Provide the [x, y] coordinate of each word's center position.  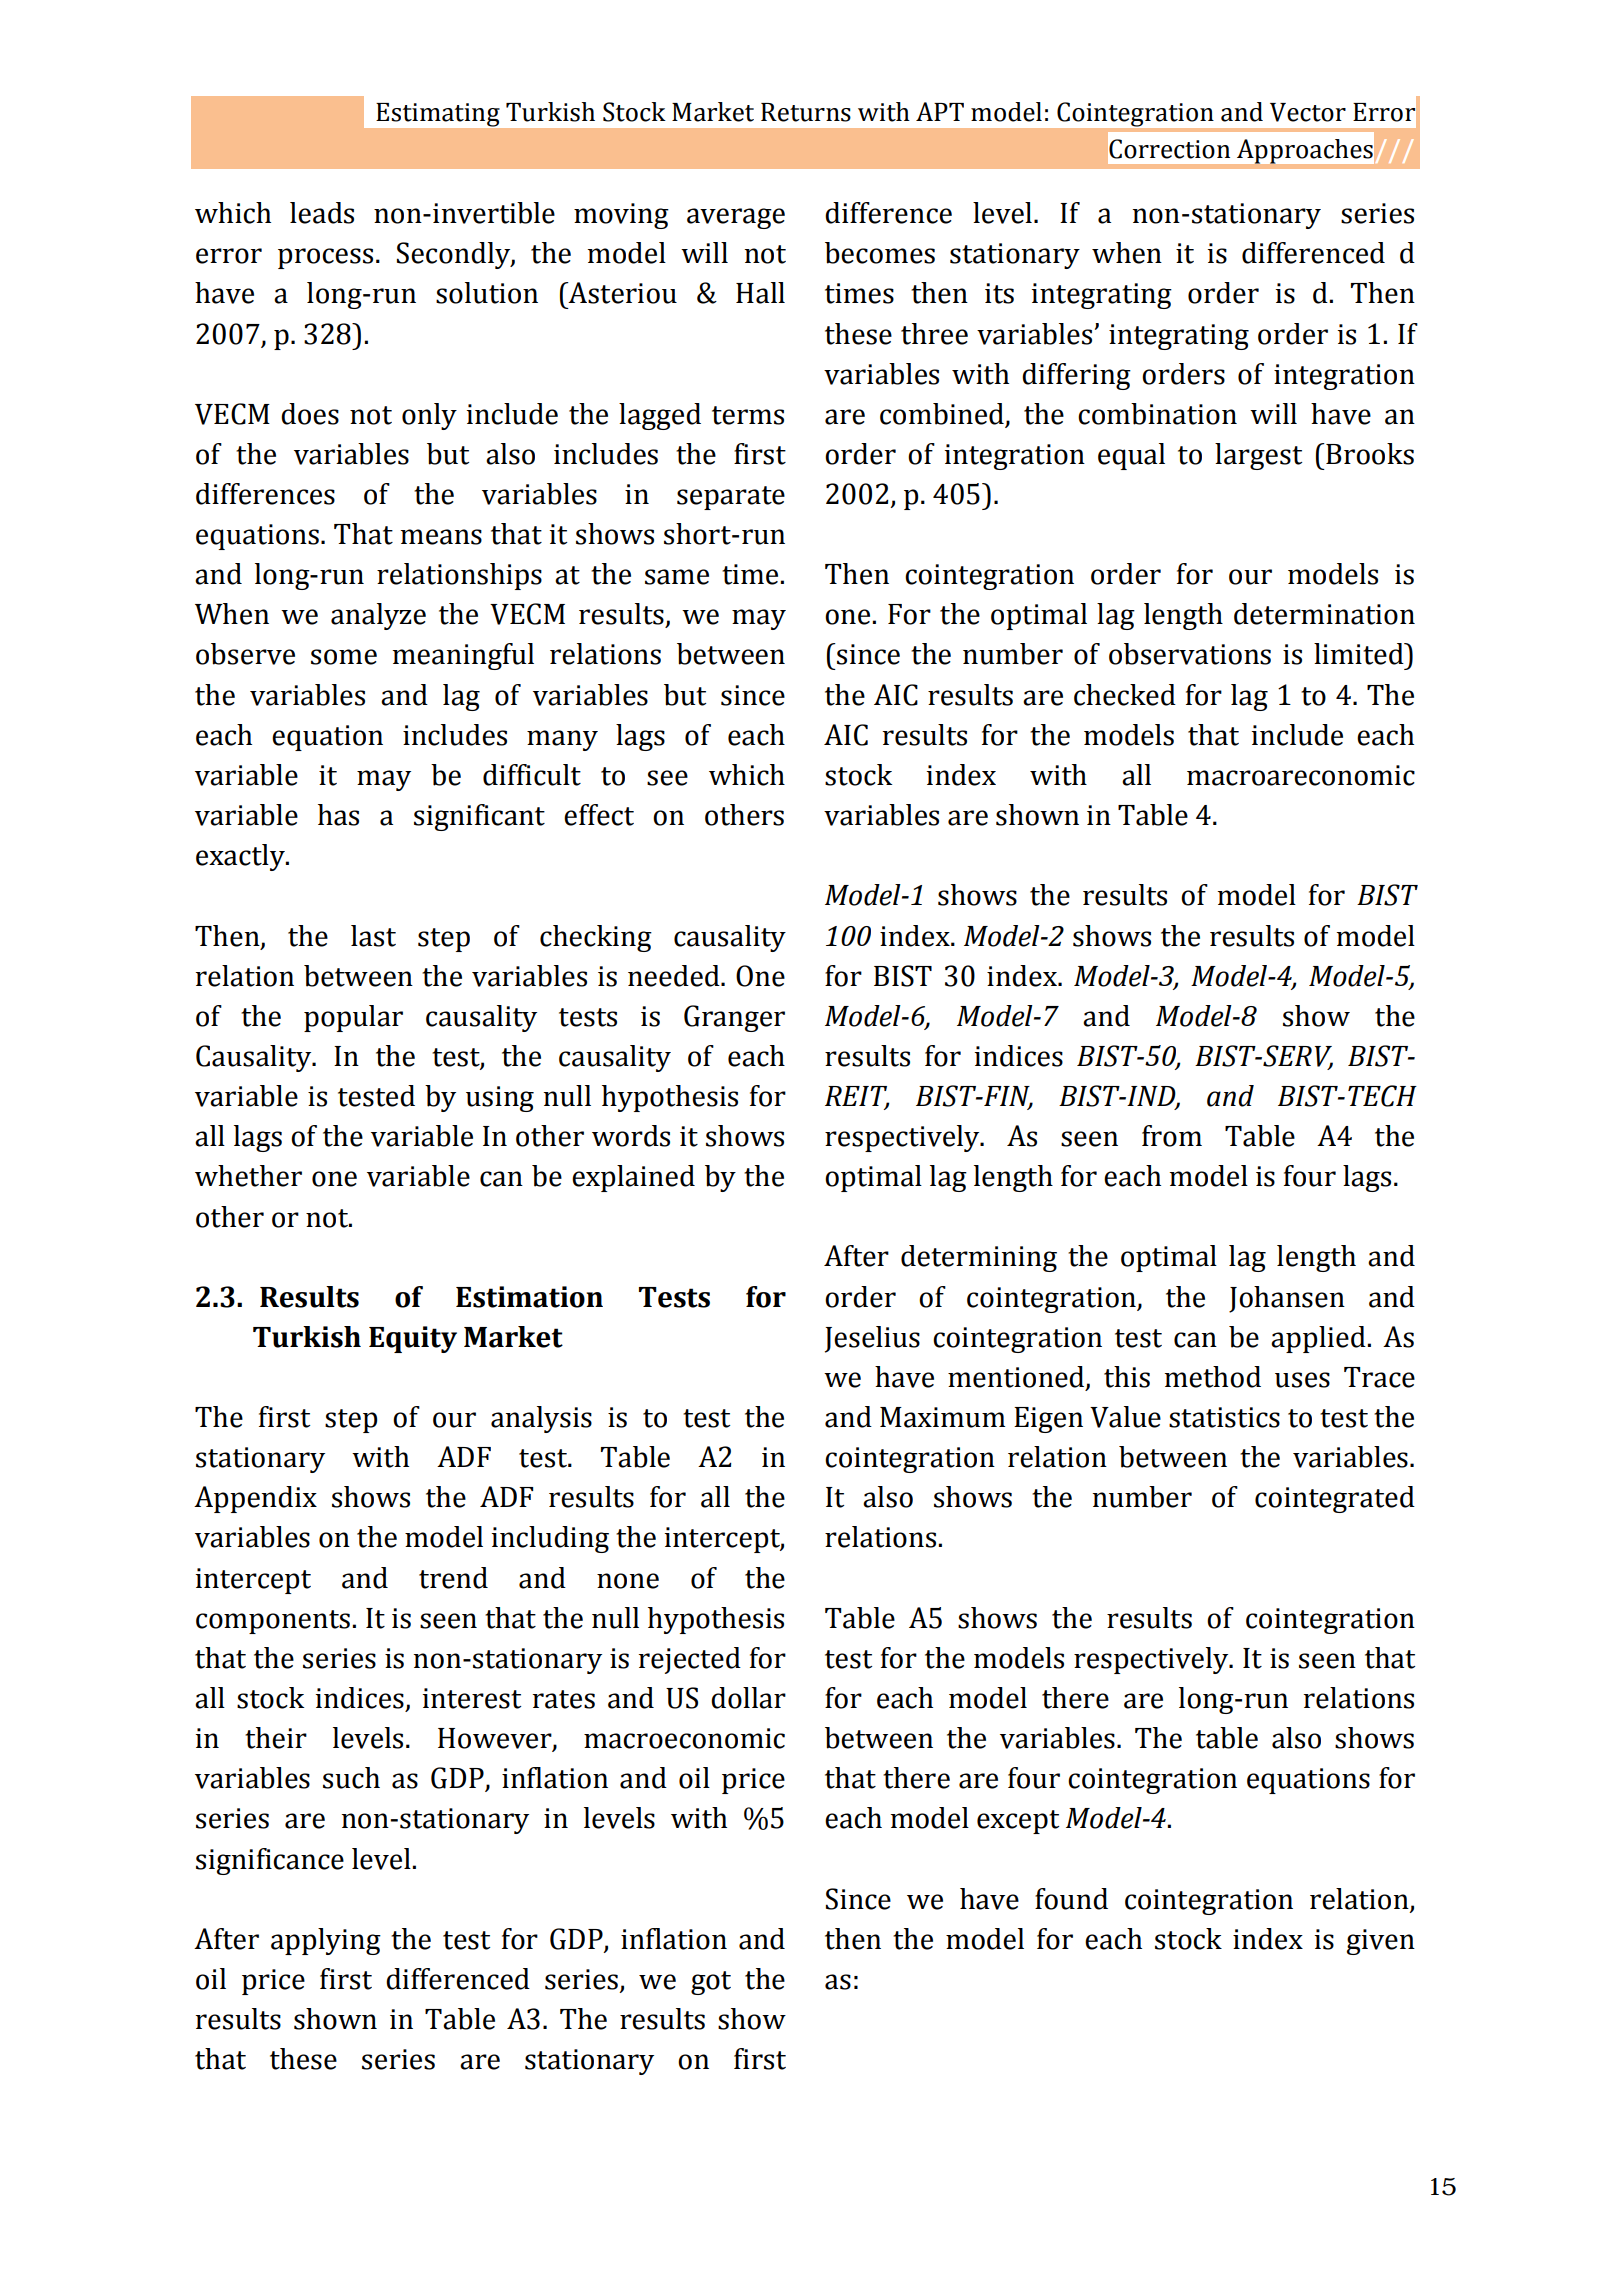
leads [322, 213]
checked [1125, 695]
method [1212, 1377]
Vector [1308, 112]
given [1381, 1942]
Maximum [942, 1417]
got [711, 1983]
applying [326, 1941]
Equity [413, 1339]
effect [599, 815]
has [338, 815]
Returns [806, 112]
